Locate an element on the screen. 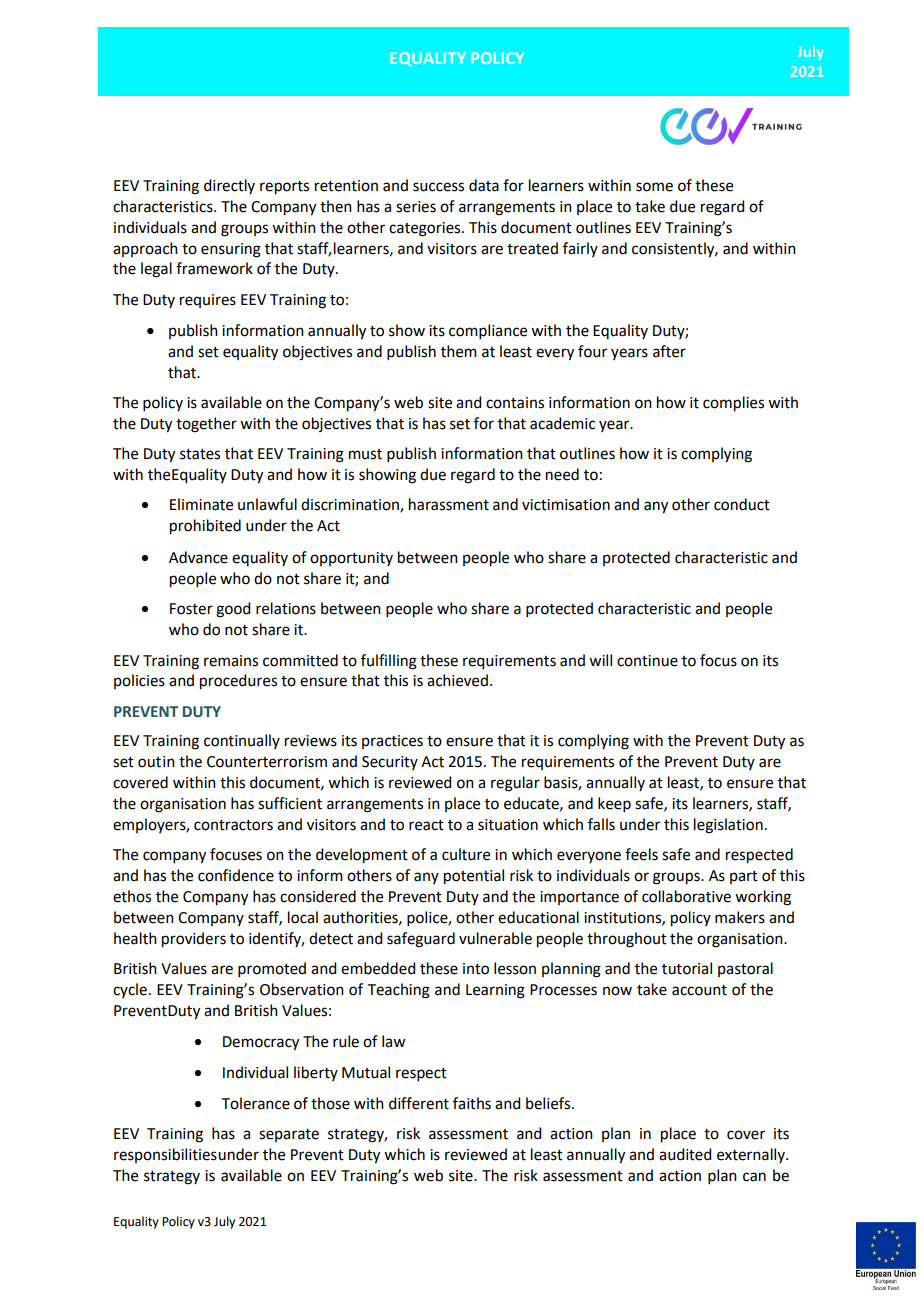 This screenshot has height=1308, width=924. audited is located at coordinates (685, 1154).
